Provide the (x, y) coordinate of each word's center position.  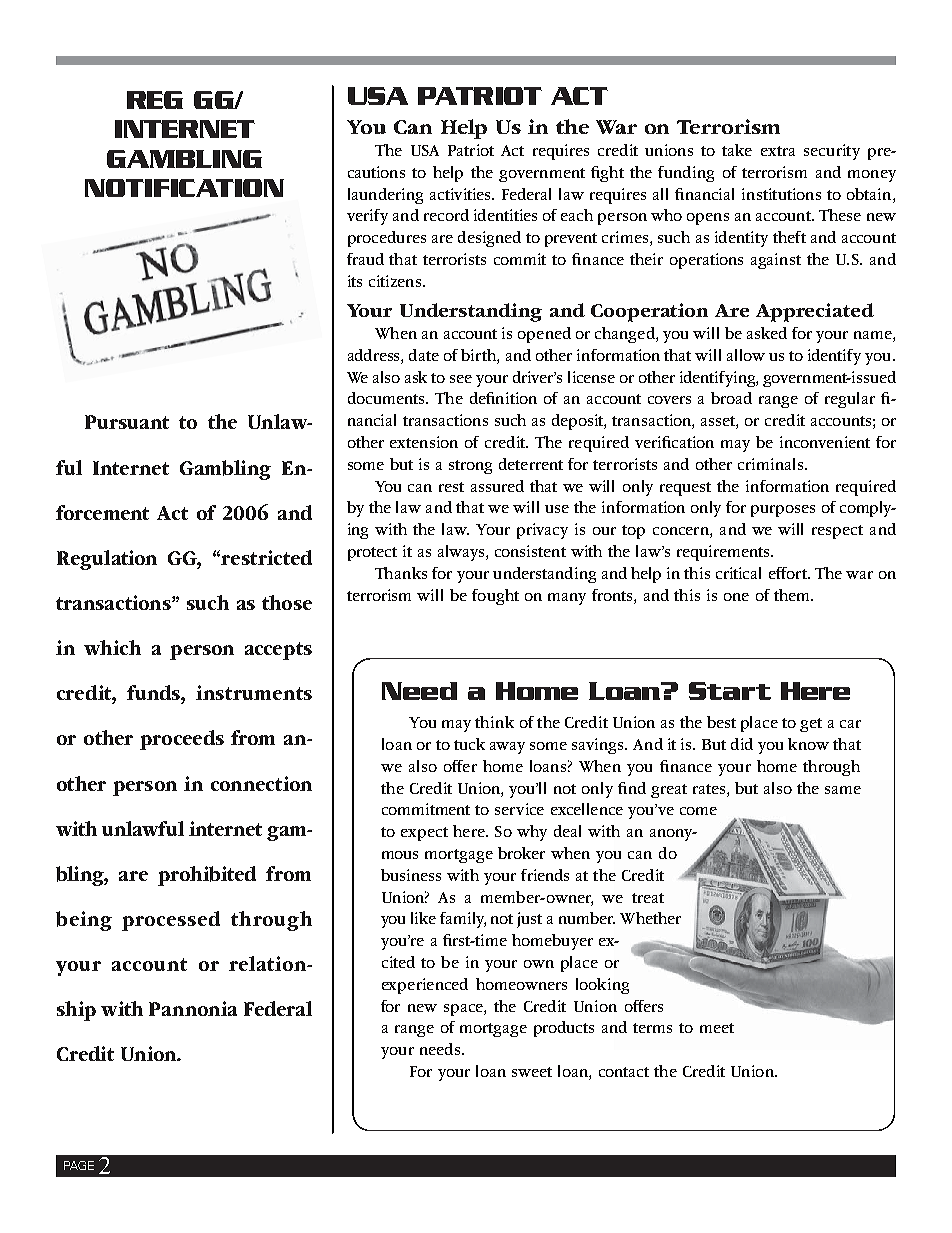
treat (648, 898)
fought (495, 597)
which (112, 647)
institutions (781, 194)
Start (730, 691)
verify (367, 217)
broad (731, 398)
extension (424, 442)
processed (171, 921)
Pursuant (127, 422)
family (463, 920)
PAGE (79, 1165)
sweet (532, 1072)
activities (461, 194)
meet (717, 1028)
